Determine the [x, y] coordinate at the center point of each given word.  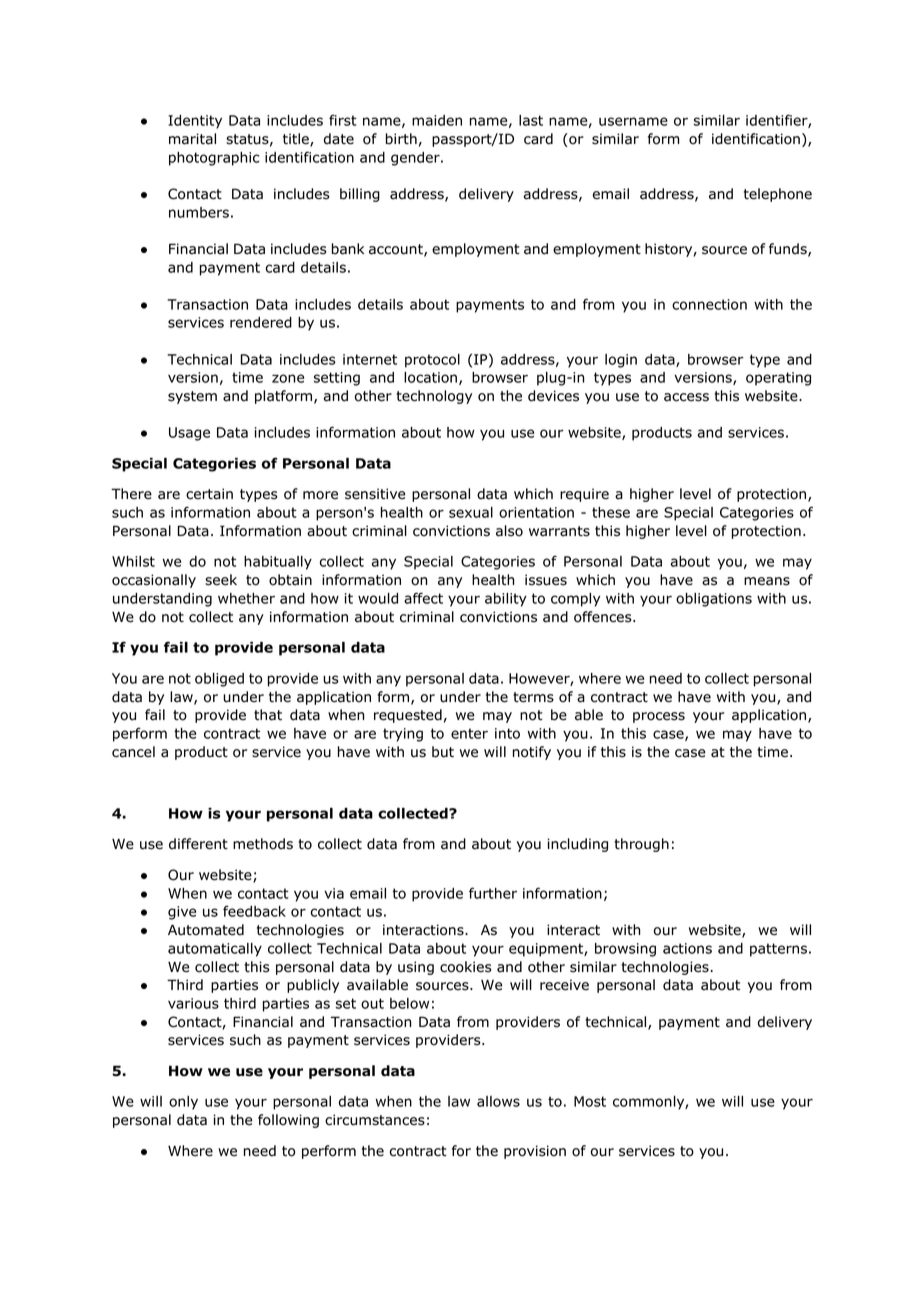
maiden [437, 120]
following [288, 1121]
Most [590, 1101]
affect [423, 598]
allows [498, 1101]
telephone [778, 195]
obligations [714, 600]
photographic [214, 159]
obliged [219, 680]
